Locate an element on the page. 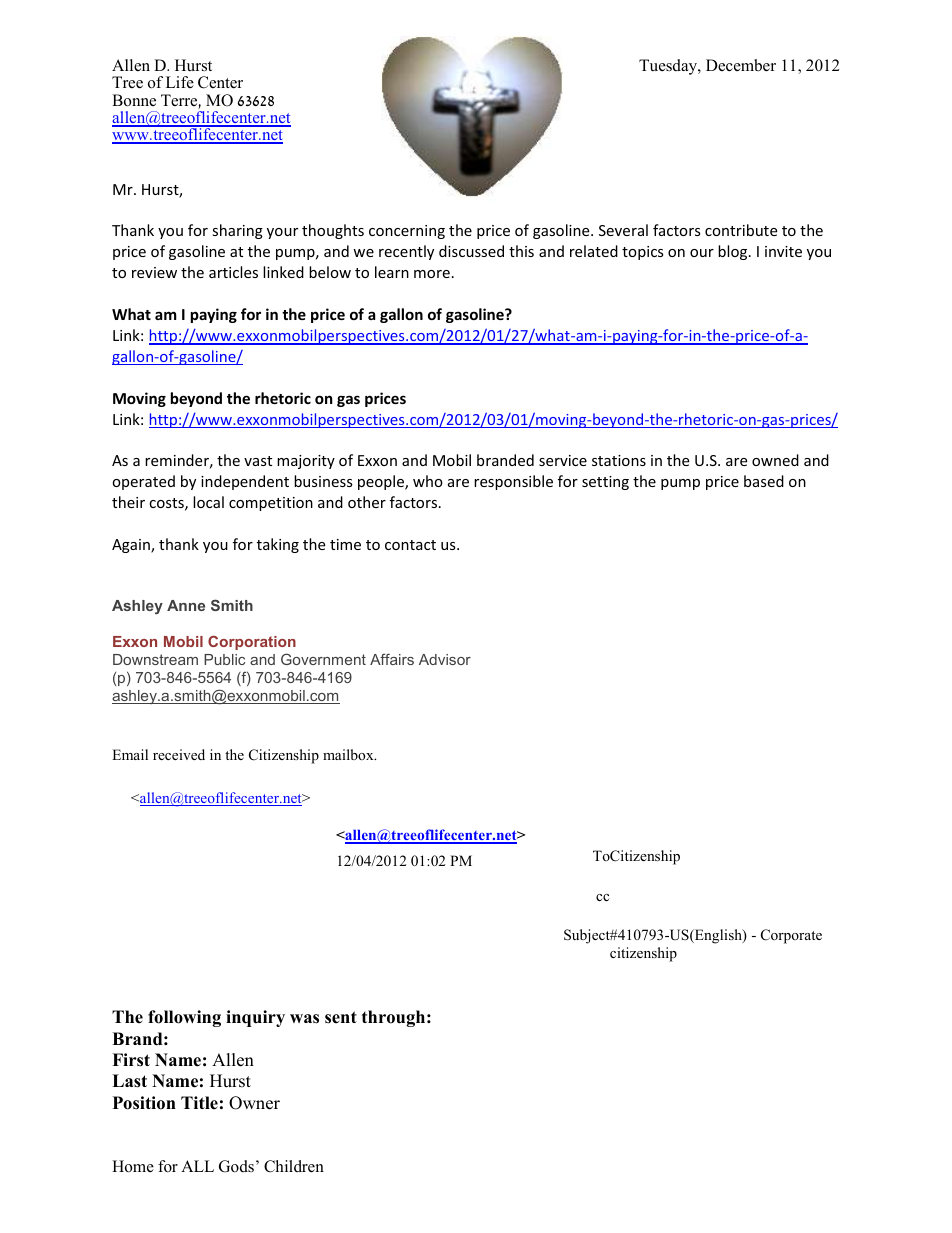 This page has width=952, height=1233. Bonne is located at coordinates (134, 100).
